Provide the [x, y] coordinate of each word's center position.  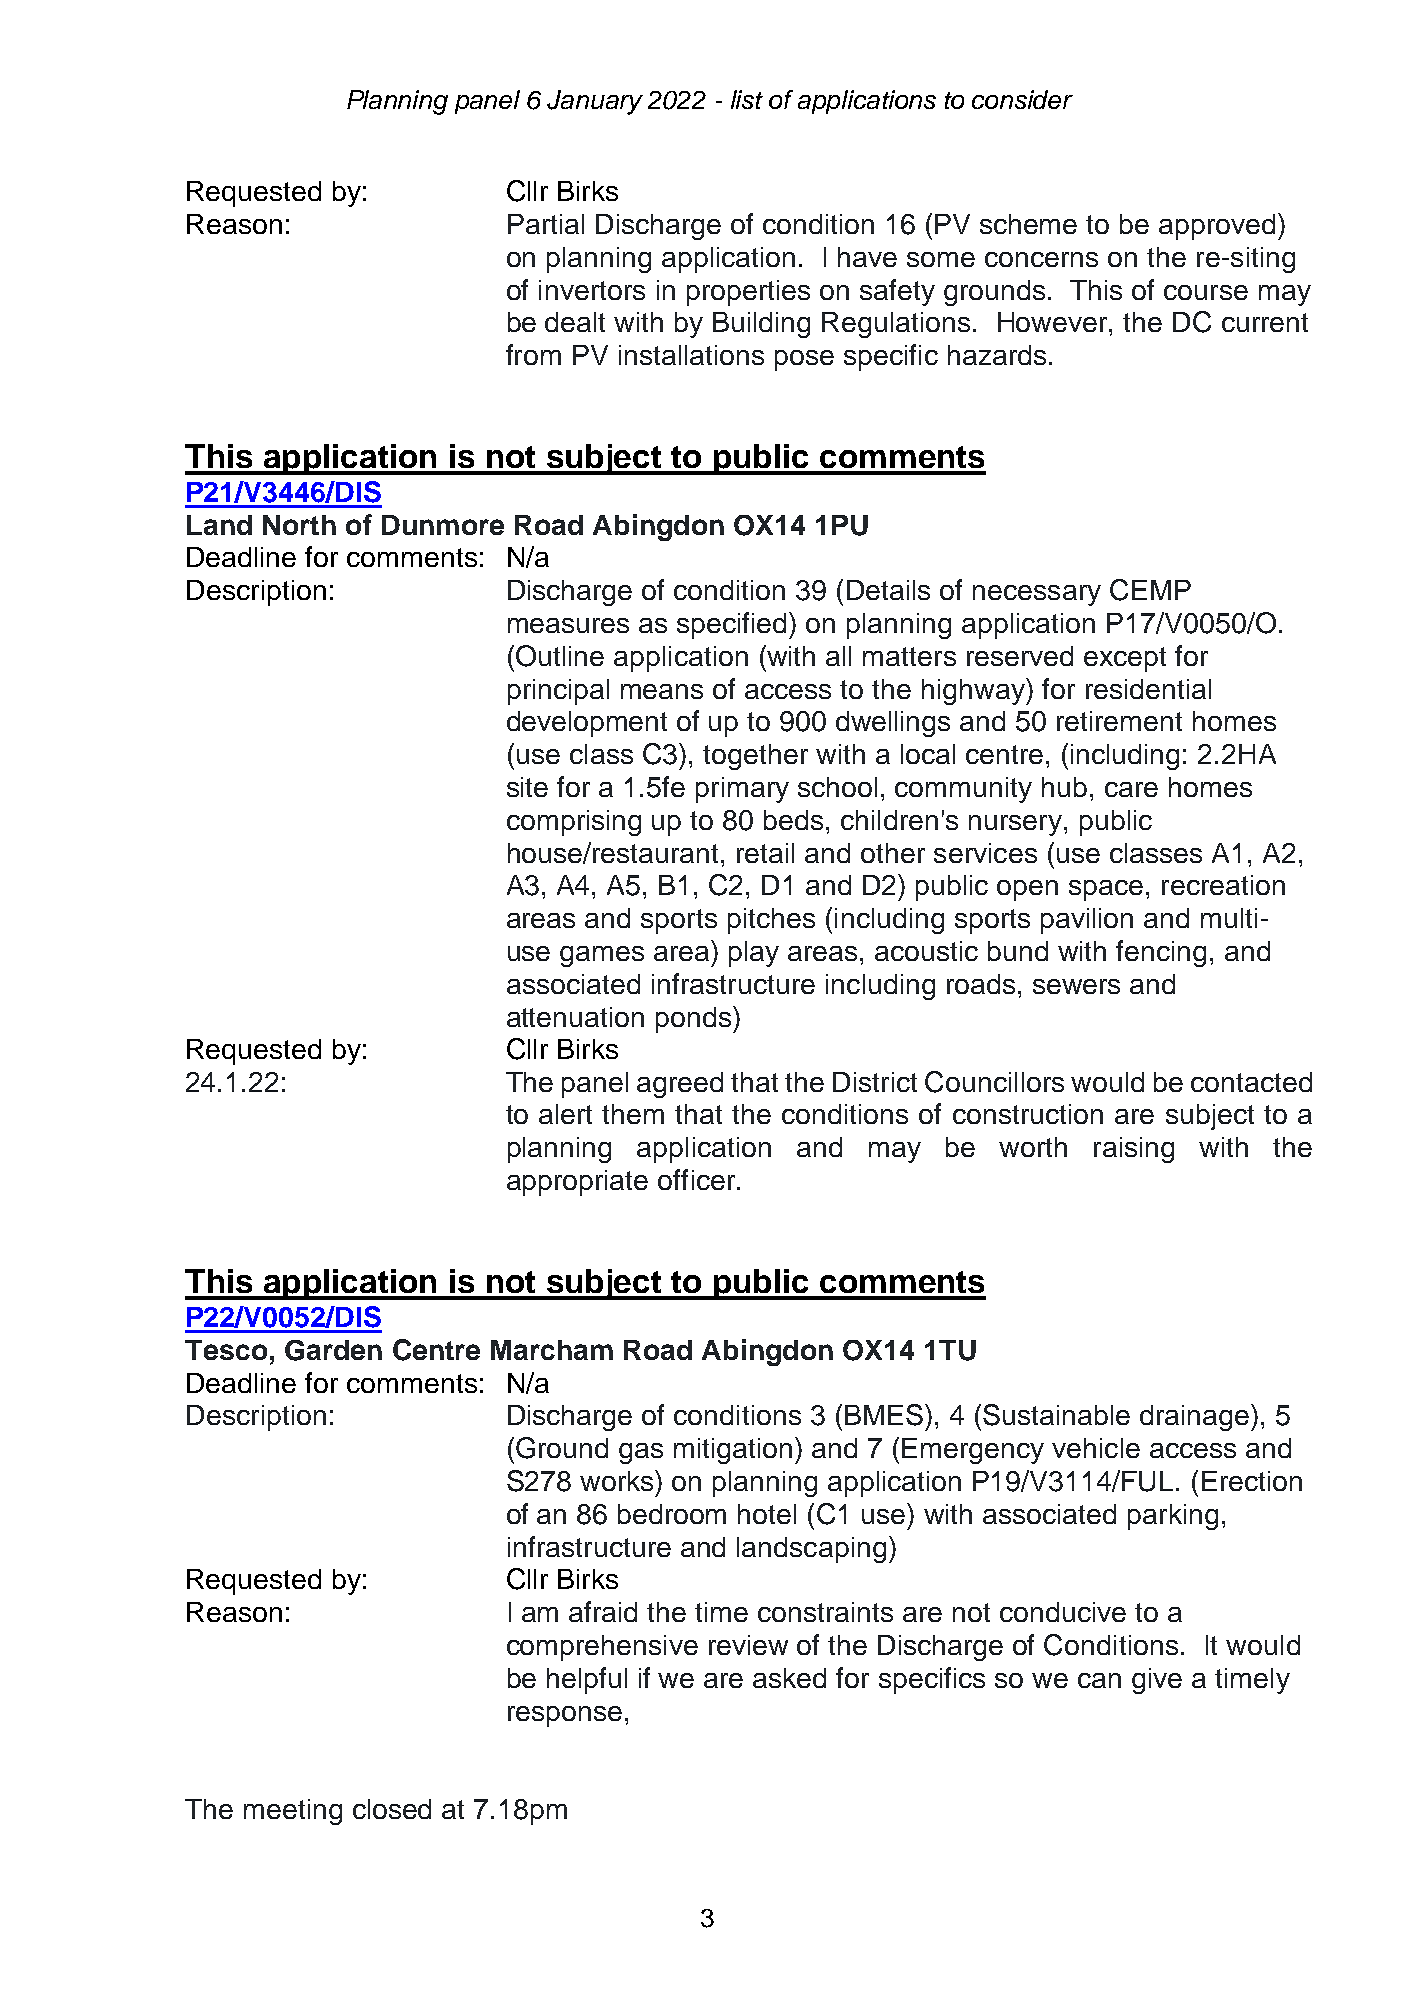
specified [733, 625]
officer [698, 1179]
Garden [333, 1350]
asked [789, 1678]
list [747, 99]
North [299, 525]
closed [392, 1809]
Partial [546, 224]
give [1157, 1681]
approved [1217, 227]
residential [1148, 689]
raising [1134, 1150]
